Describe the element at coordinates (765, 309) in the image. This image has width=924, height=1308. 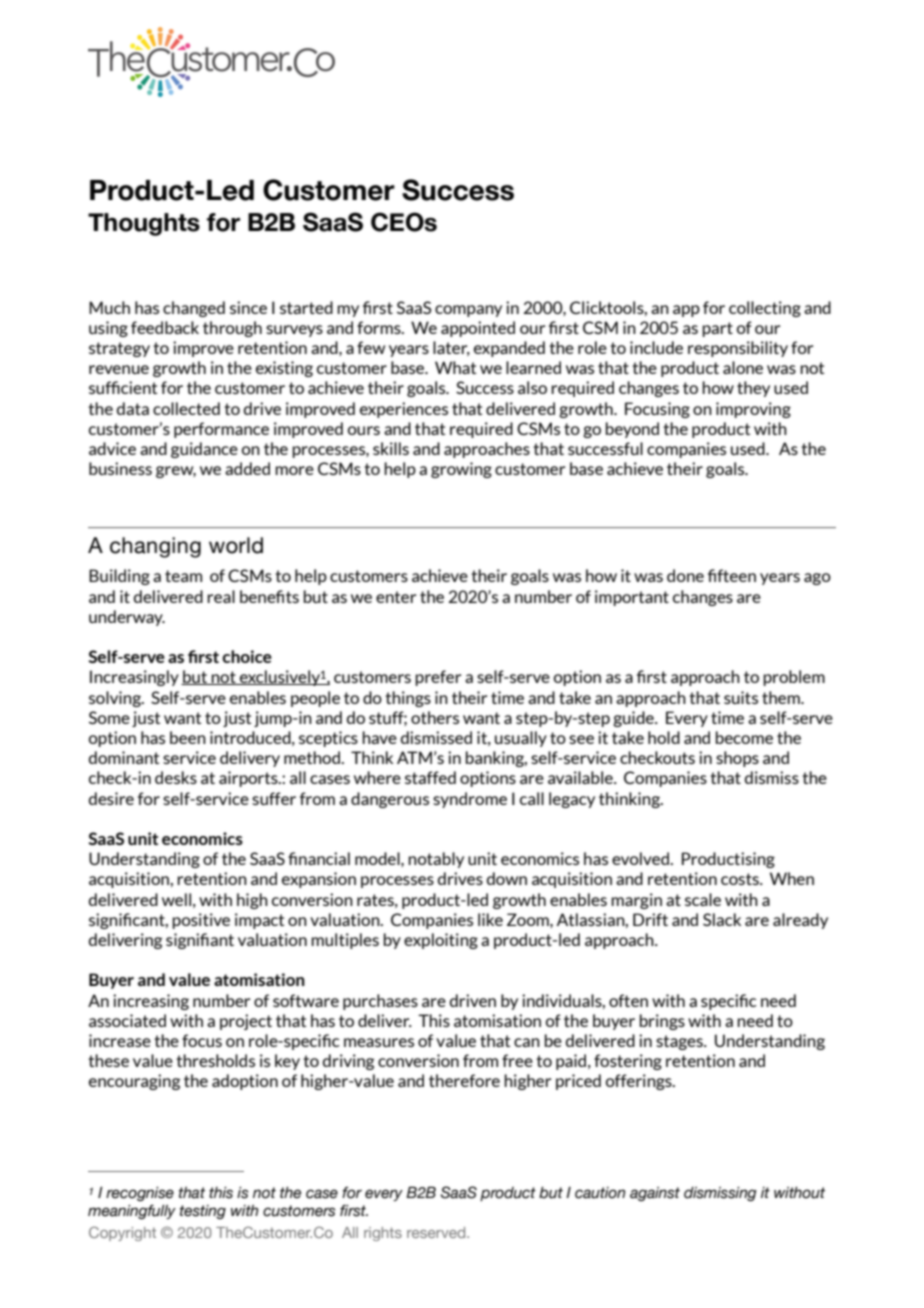
I see `collecting` at that location.
